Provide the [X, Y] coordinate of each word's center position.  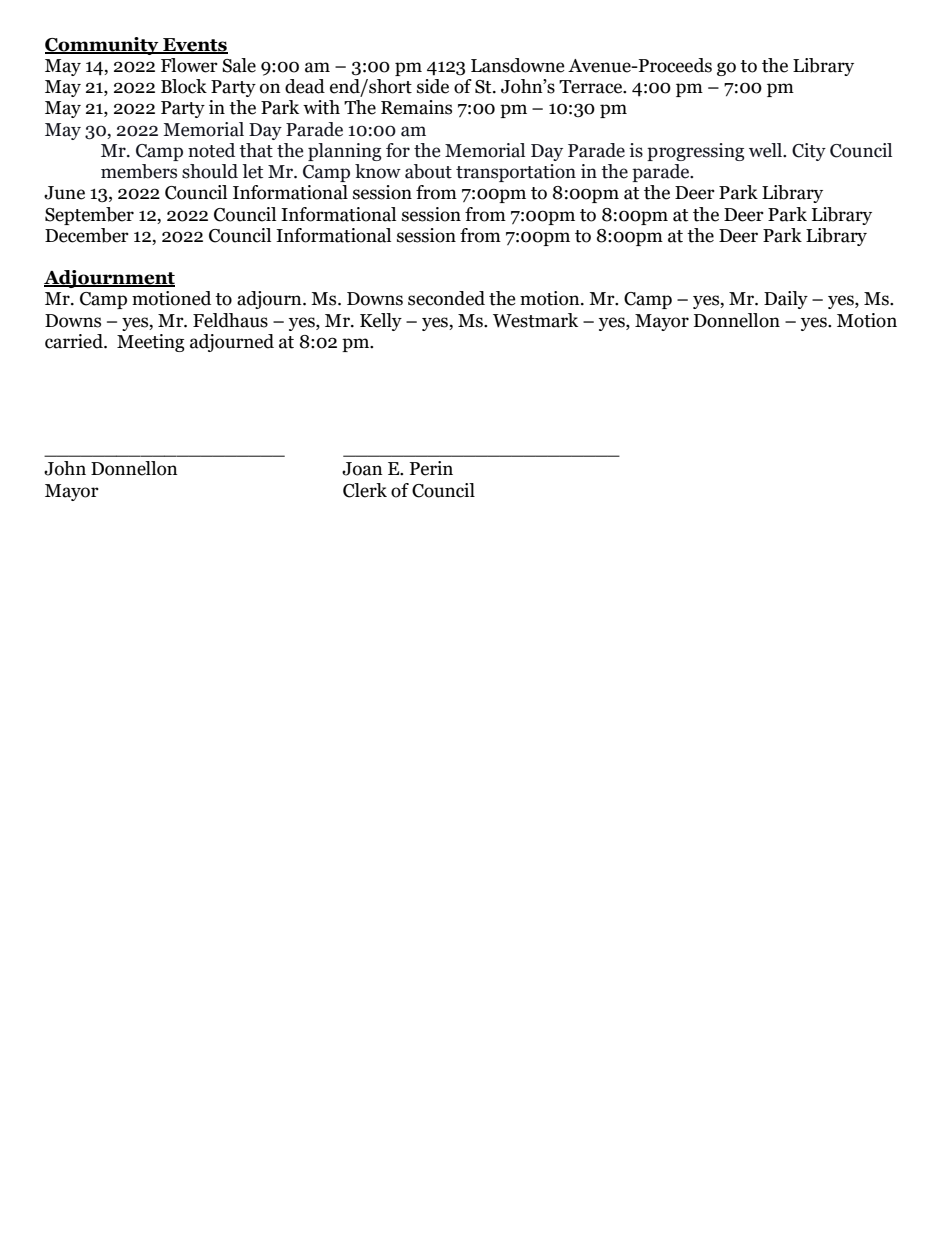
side [433, 86]
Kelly [381, 322]
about [428, 171]
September [89, 216]
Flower [189, 65]
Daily [786, 300]
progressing [696, 152]
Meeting [151, 343]
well [766, 150]
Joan [362, 469]
